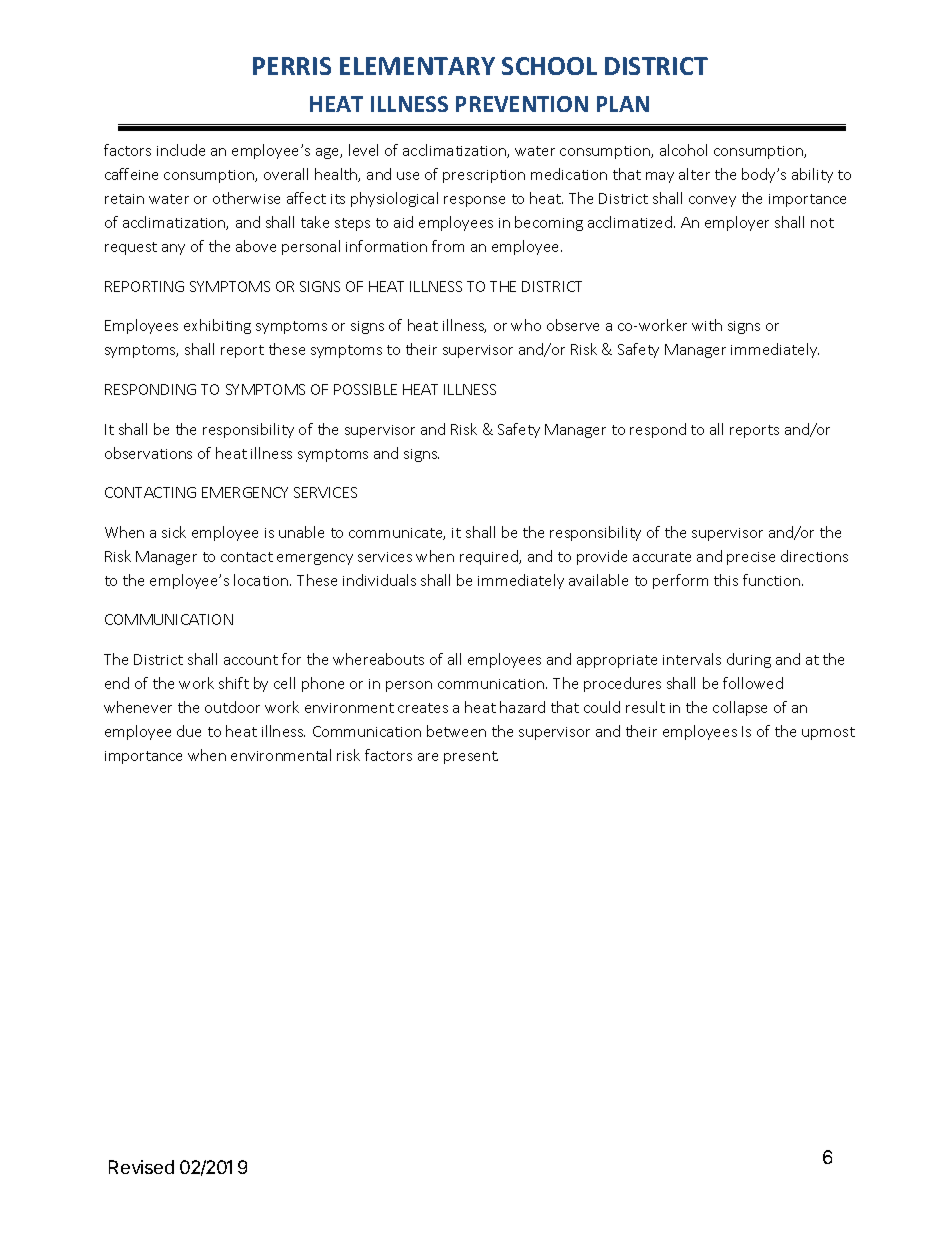  I want to click on present, so click(471, 757).
